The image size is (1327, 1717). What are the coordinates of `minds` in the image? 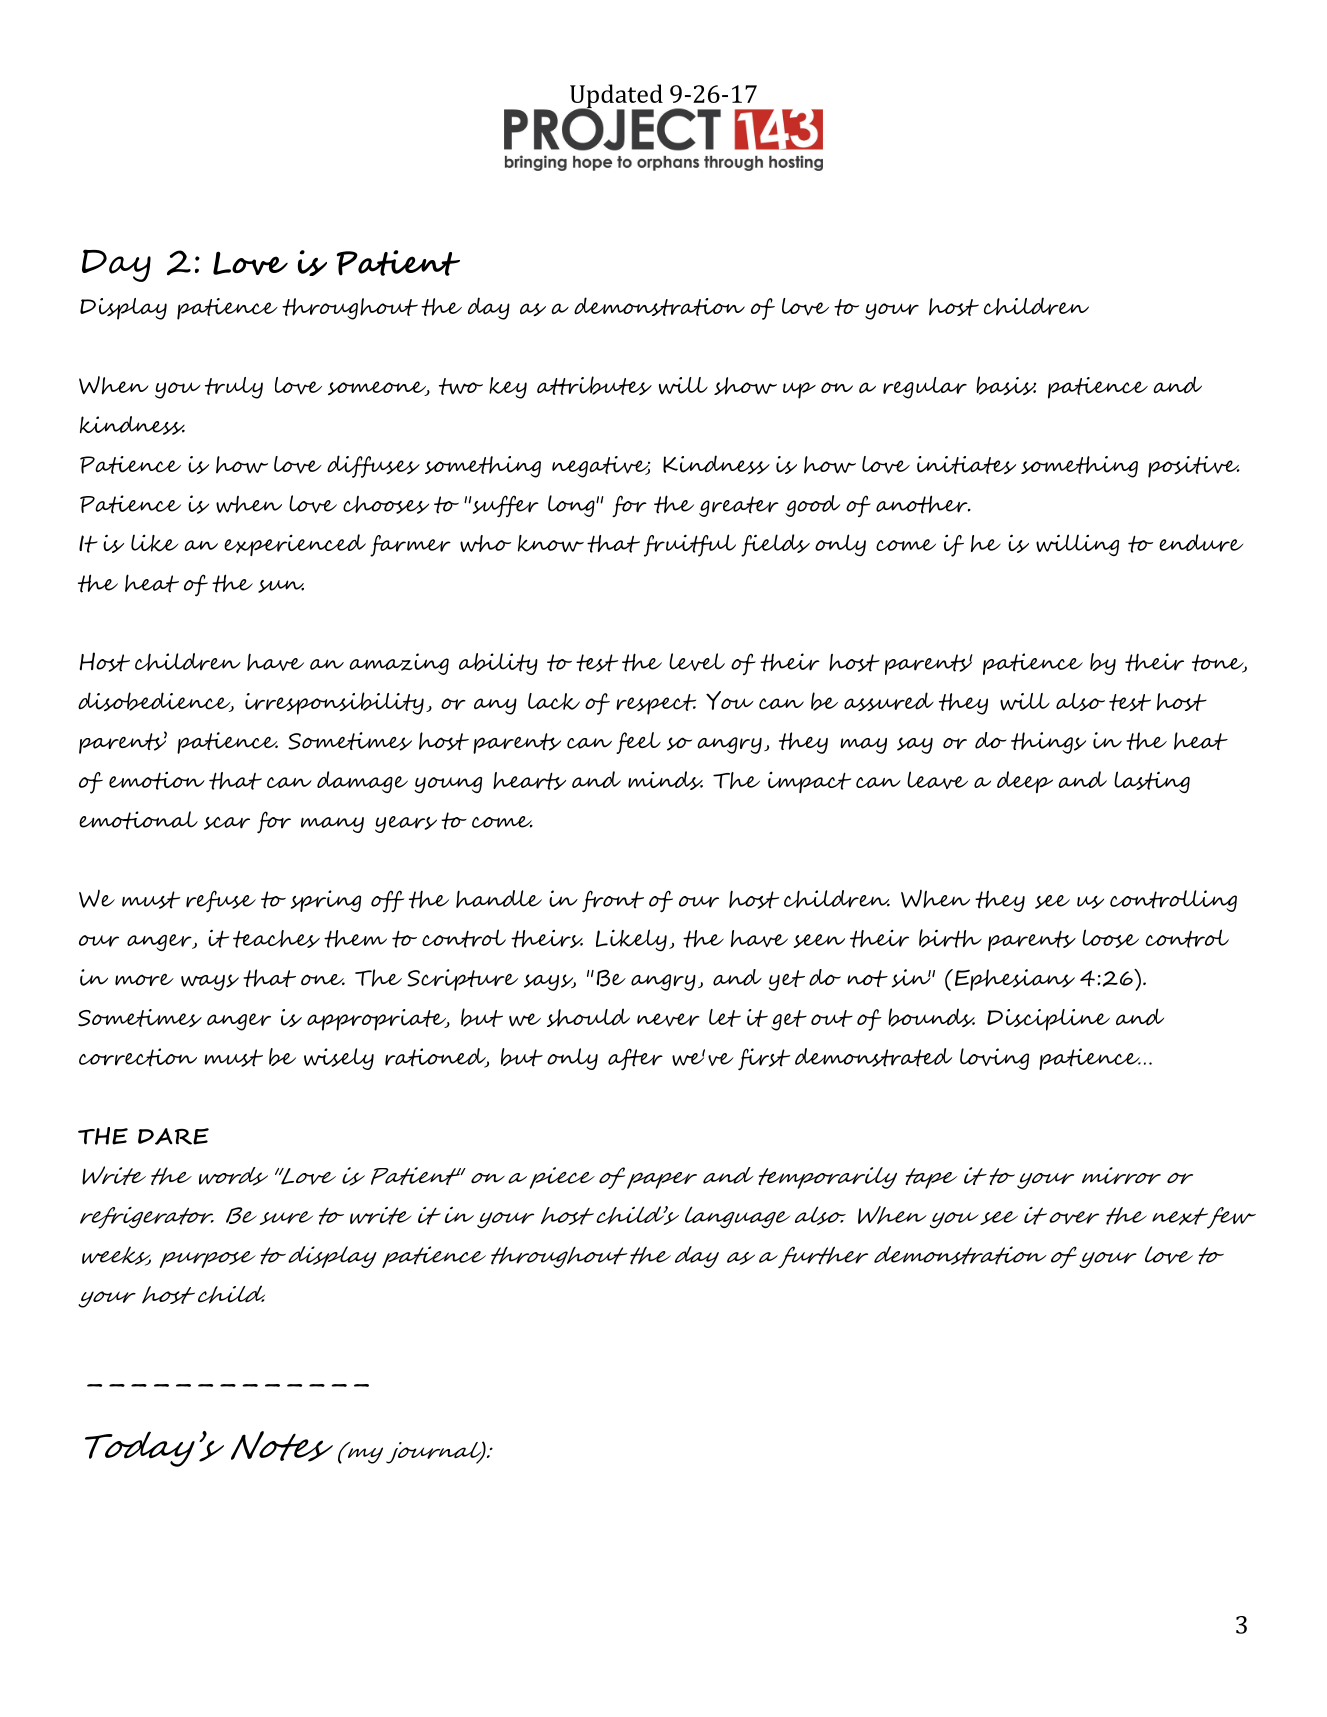 It's located at (665, 780).
